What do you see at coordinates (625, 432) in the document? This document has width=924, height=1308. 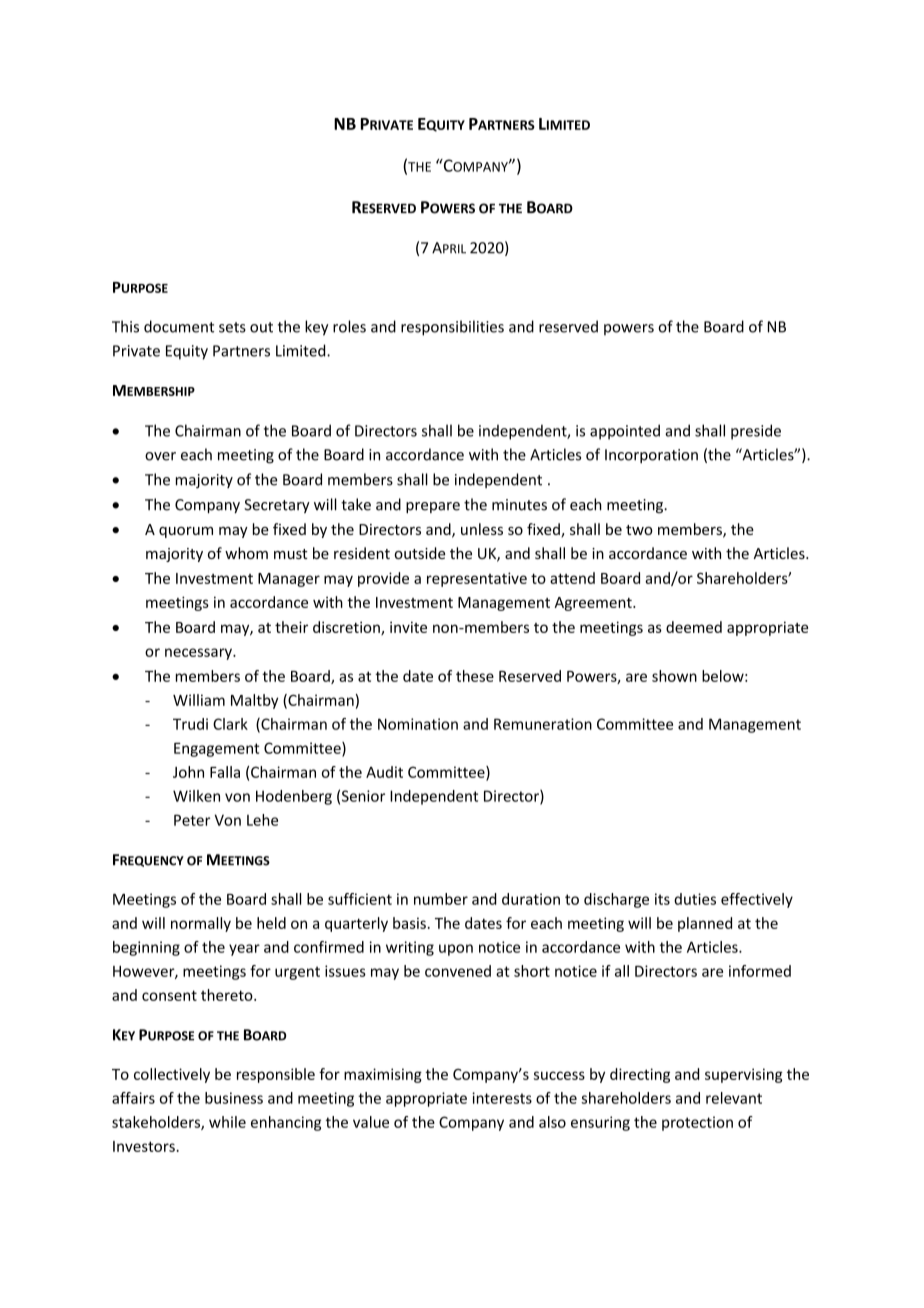 I see `appointed` at bounding box center [625, 432].
